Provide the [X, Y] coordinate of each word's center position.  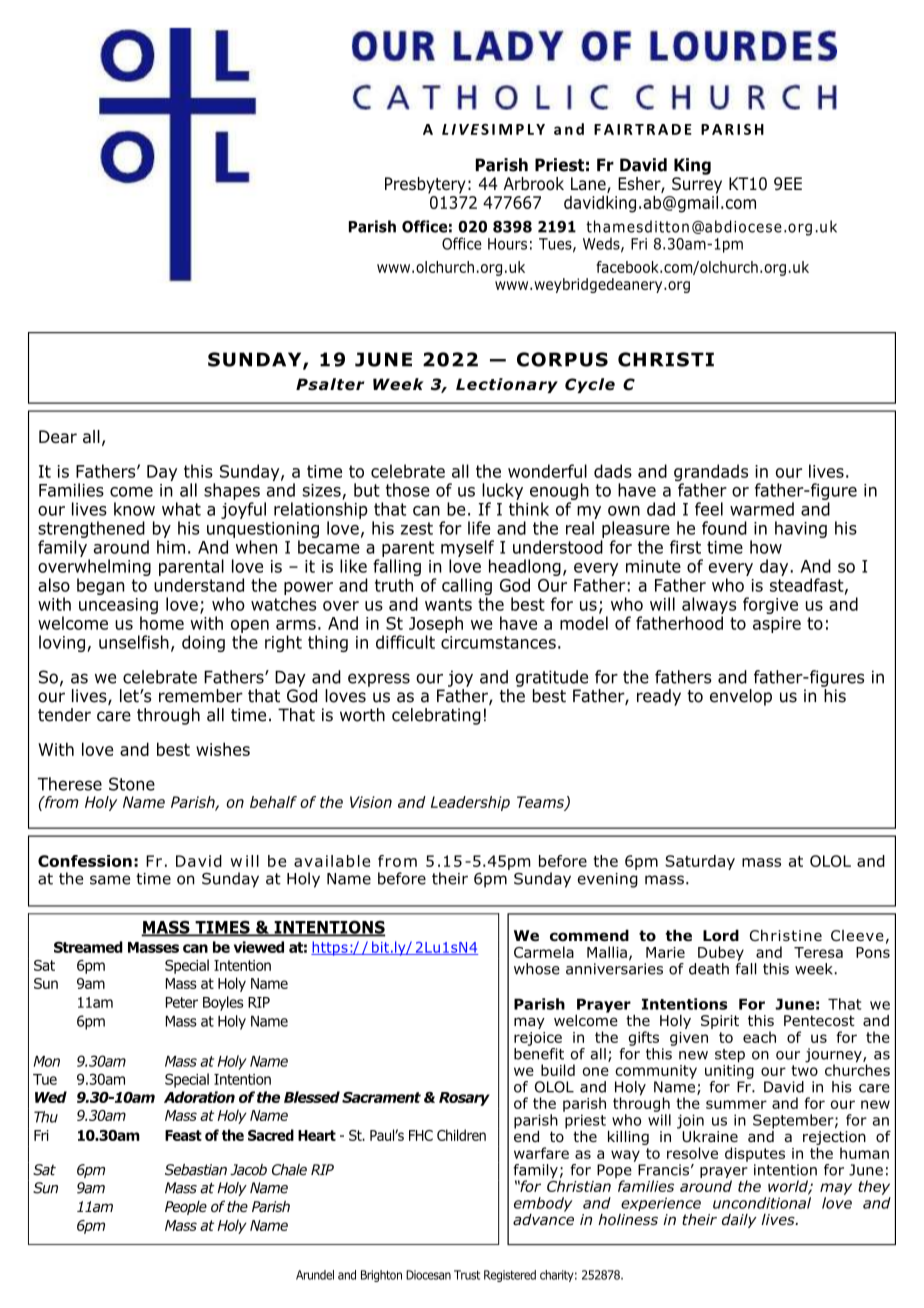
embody [543, 1204]
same [110, 880]
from [397, 861]
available [332, 861]
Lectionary [507, 385]
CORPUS [562, 359]
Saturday [700, 862]
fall [745, 967]
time [153, 879]
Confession [85, 861]
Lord [721, 936]
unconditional [762, 1203]
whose [537, 969]
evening [608, 880]
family [536, 1172]
